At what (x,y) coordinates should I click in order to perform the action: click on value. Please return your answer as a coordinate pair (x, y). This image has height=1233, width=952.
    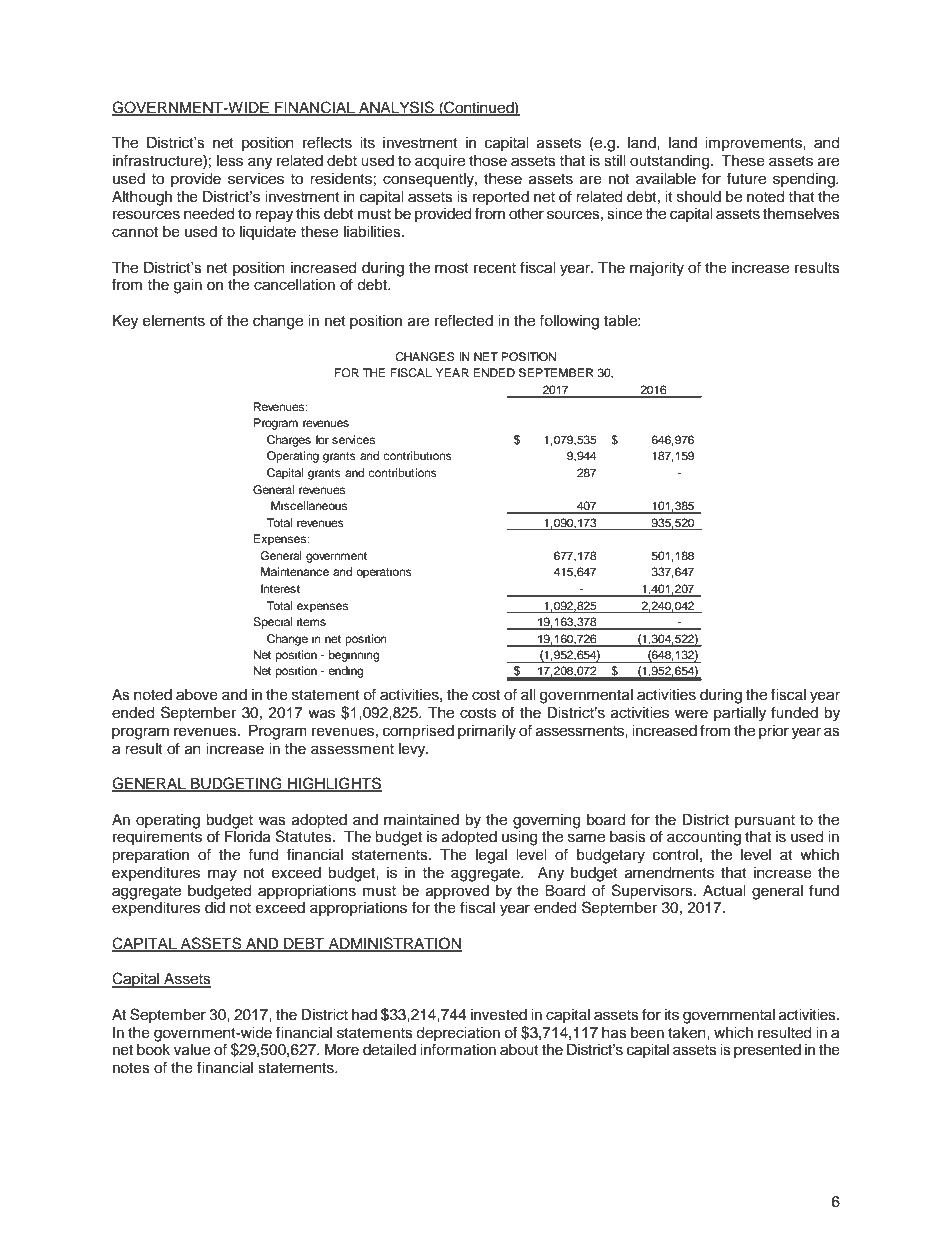
    Looking at the image, I should click on (192, 1050).
